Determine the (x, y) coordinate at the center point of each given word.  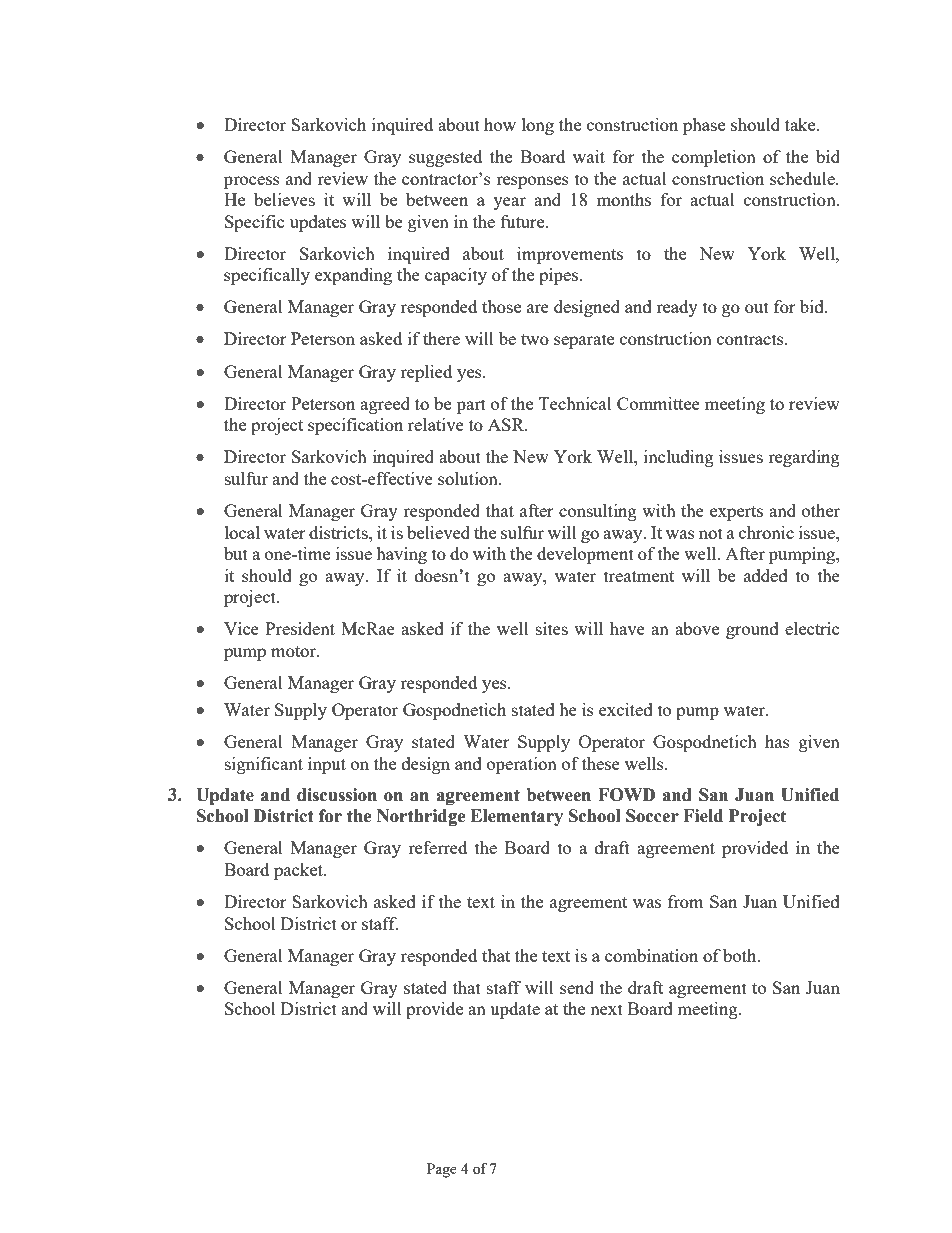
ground (752, 630)
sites (552, 628)
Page (442, 1170)
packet (300, 871)
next (606, 1009)
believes (284, 199)
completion (714, 158)
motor (294, 651)
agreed (385, 405)
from (686, 901)
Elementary (516, 817)
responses (532, 182)
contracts (751, 339)
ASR (507, 424)
